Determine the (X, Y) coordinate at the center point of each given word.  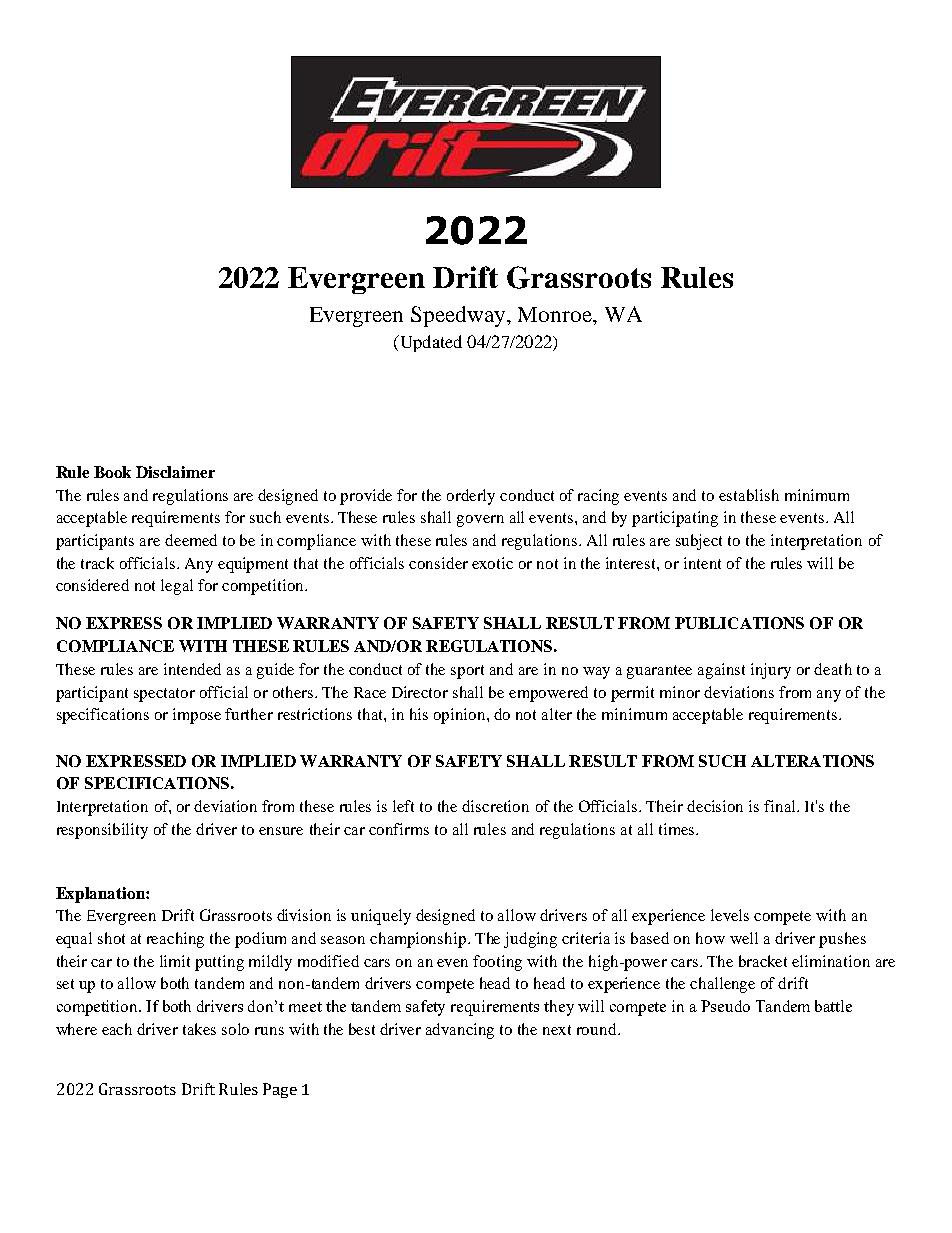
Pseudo (725, 1006)
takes (199, 1029)
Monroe (556, 314)
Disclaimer (175, 472)
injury (771, 671)
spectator (164, 695)
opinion (461, 716)
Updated (429, 343)
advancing (460, 1031)
